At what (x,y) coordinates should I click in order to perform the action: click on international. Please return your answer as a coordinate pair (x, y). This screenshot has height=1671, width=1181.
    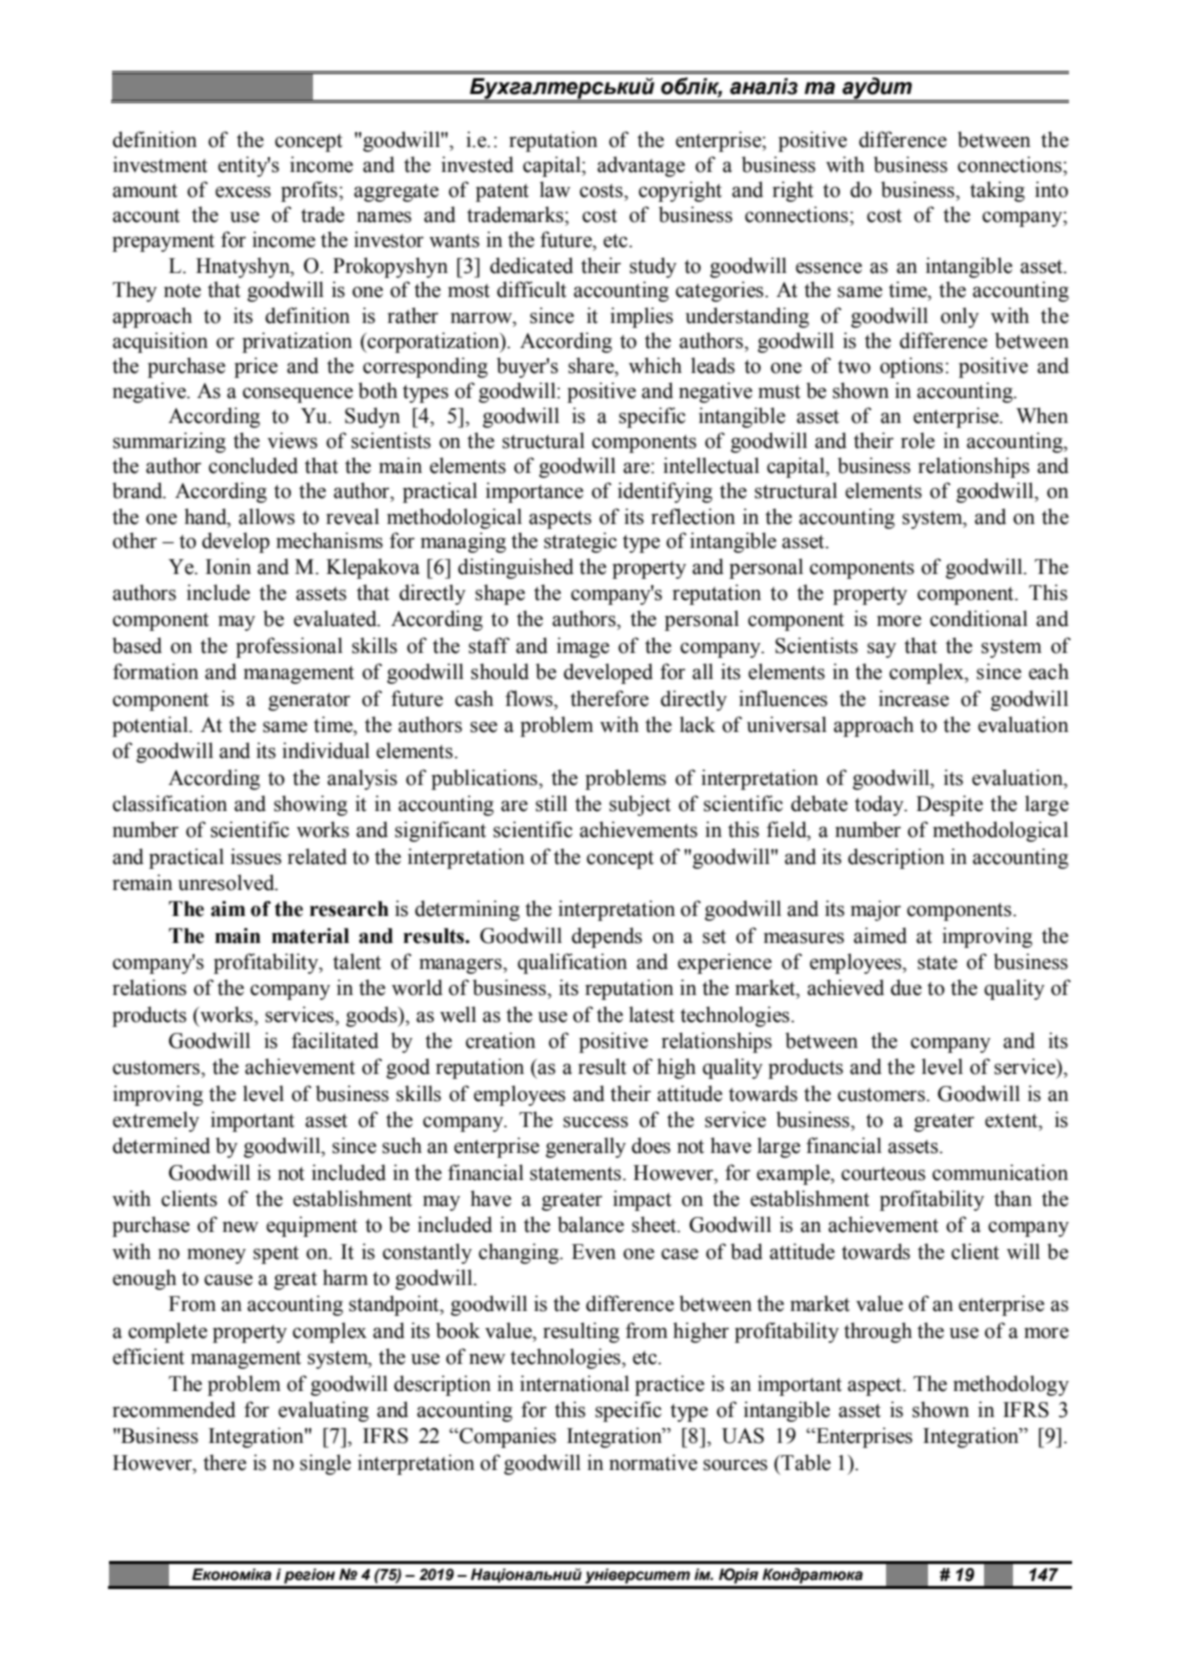
    Looking at the image, I should click on (574, 1383).
